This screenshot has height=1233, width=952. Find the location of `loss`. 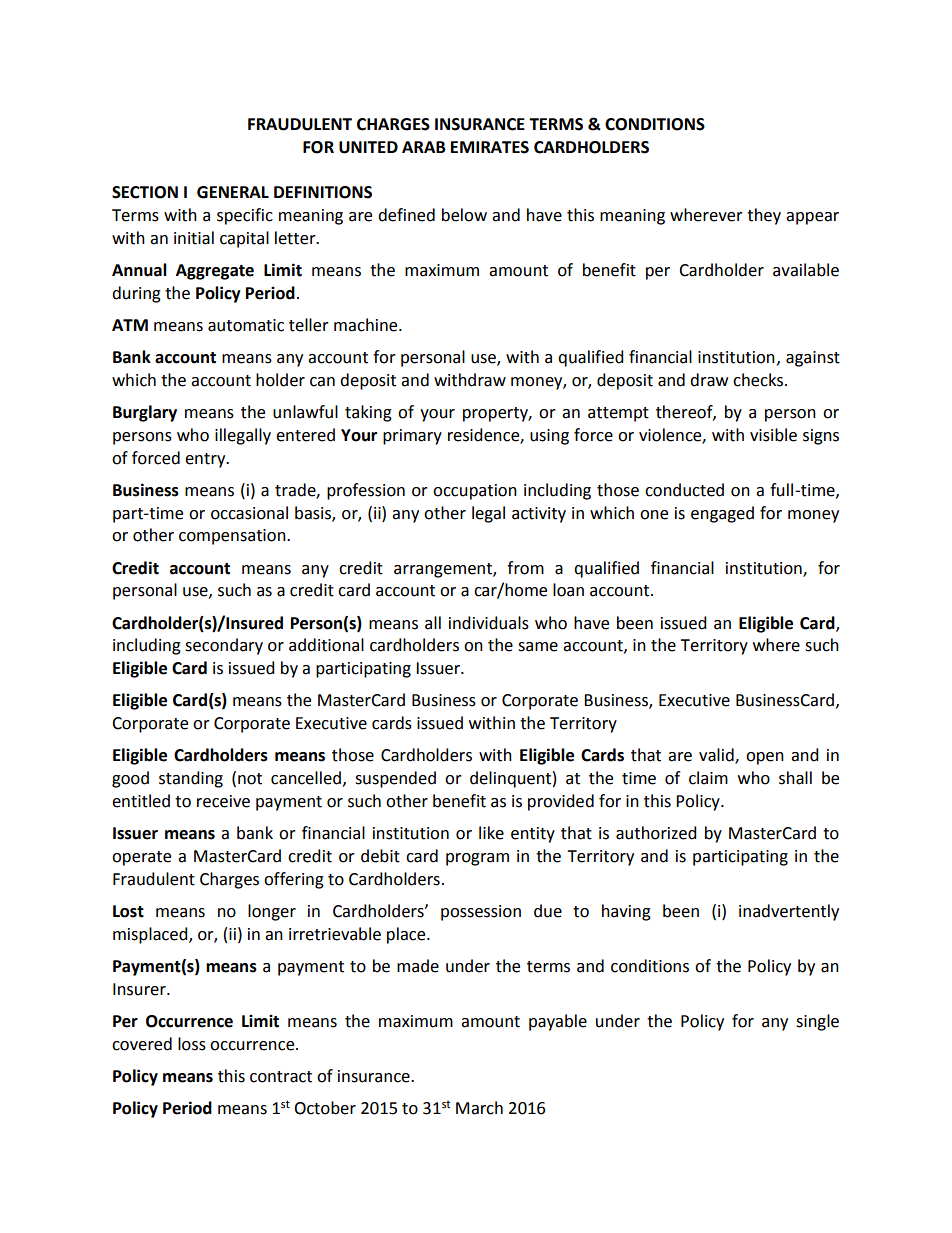

loss is located at coordinates (192, 1044).
